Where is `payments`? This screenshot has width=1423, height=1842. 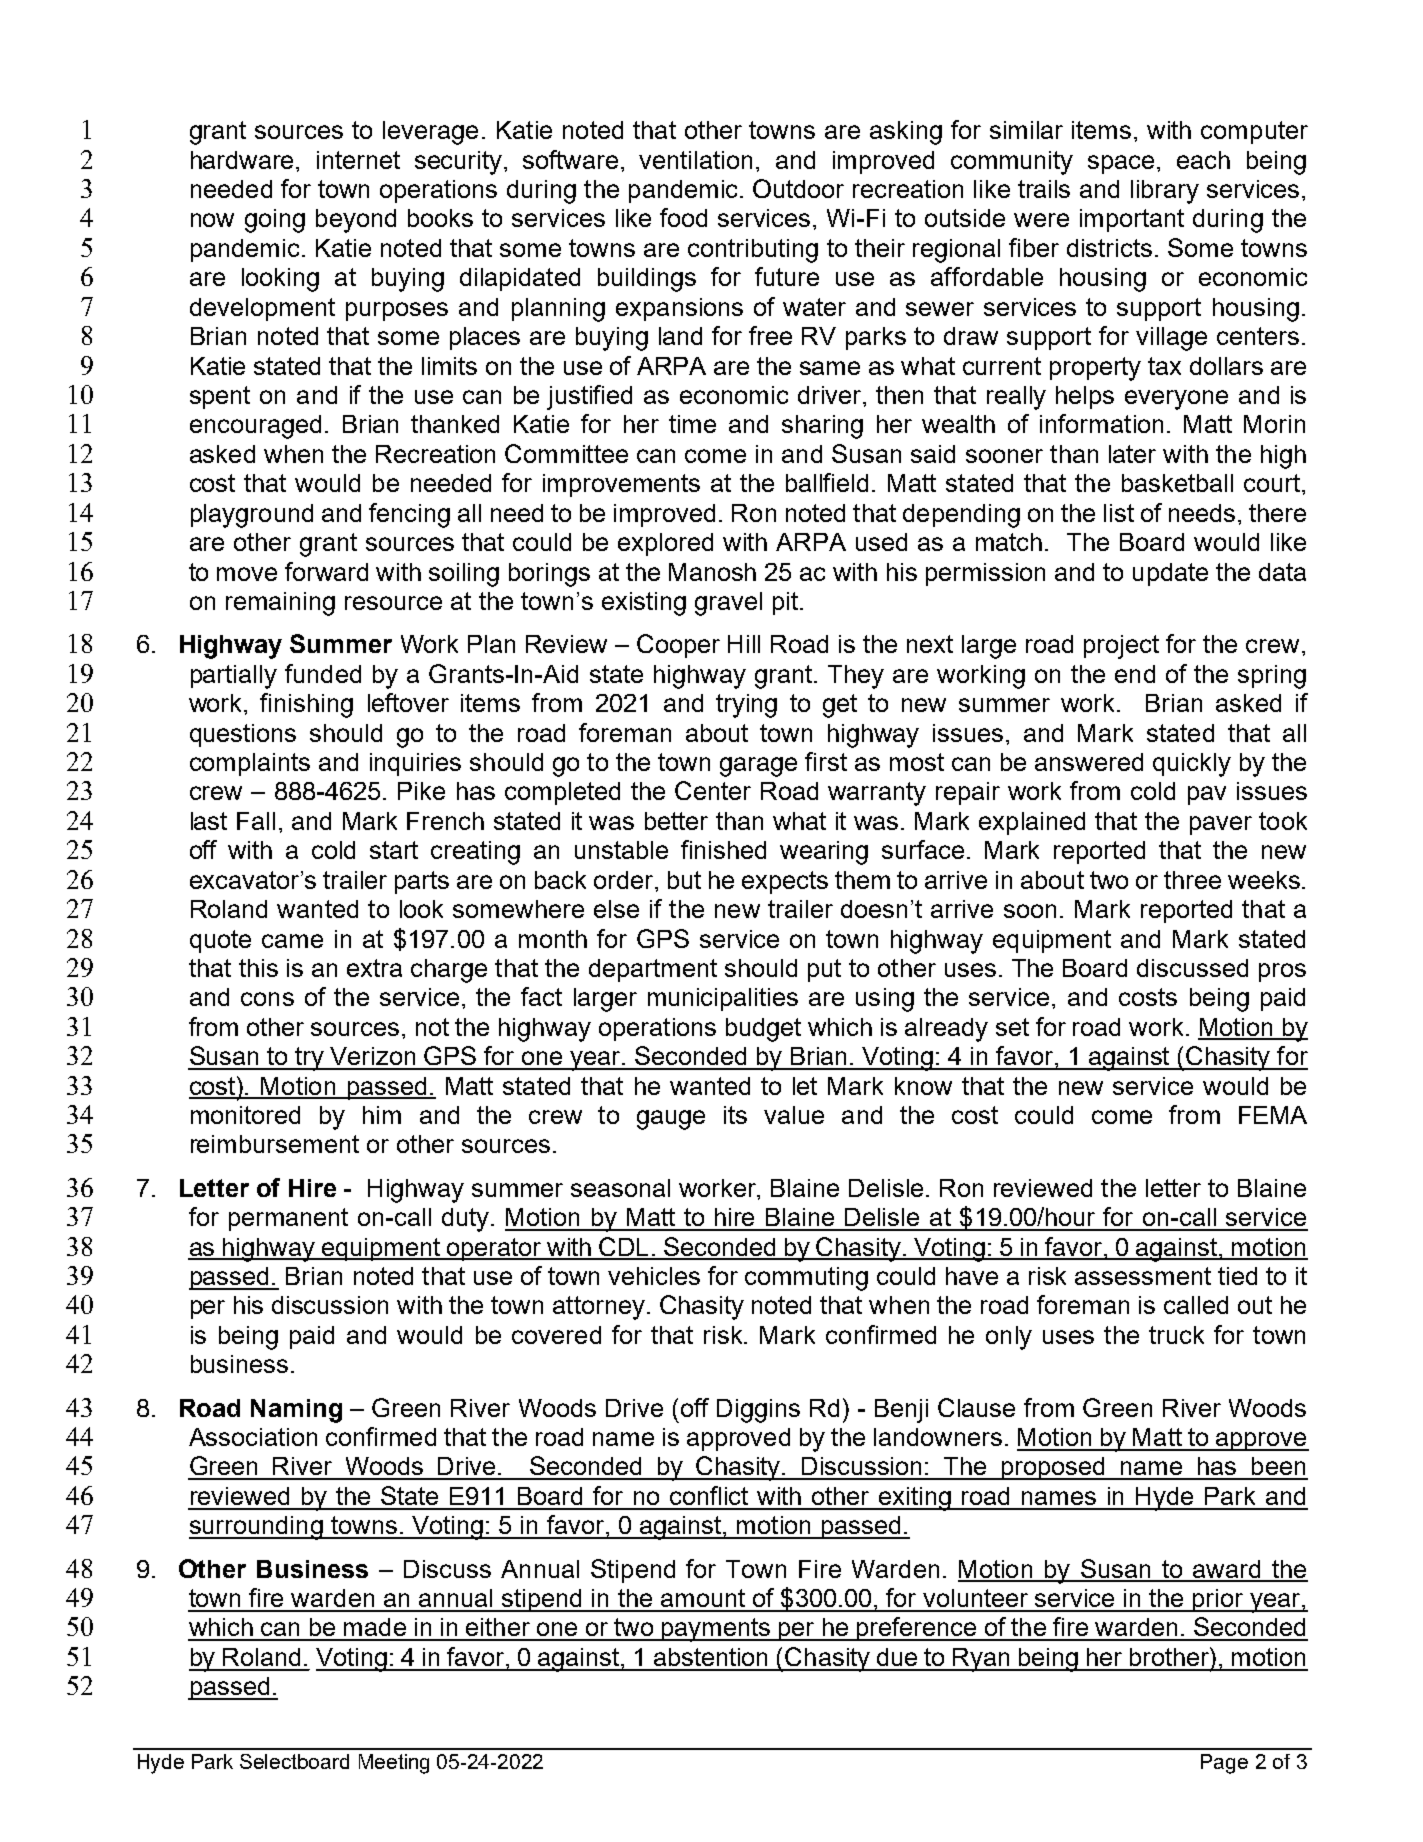 payments is located at coordinates (715, 1630).
